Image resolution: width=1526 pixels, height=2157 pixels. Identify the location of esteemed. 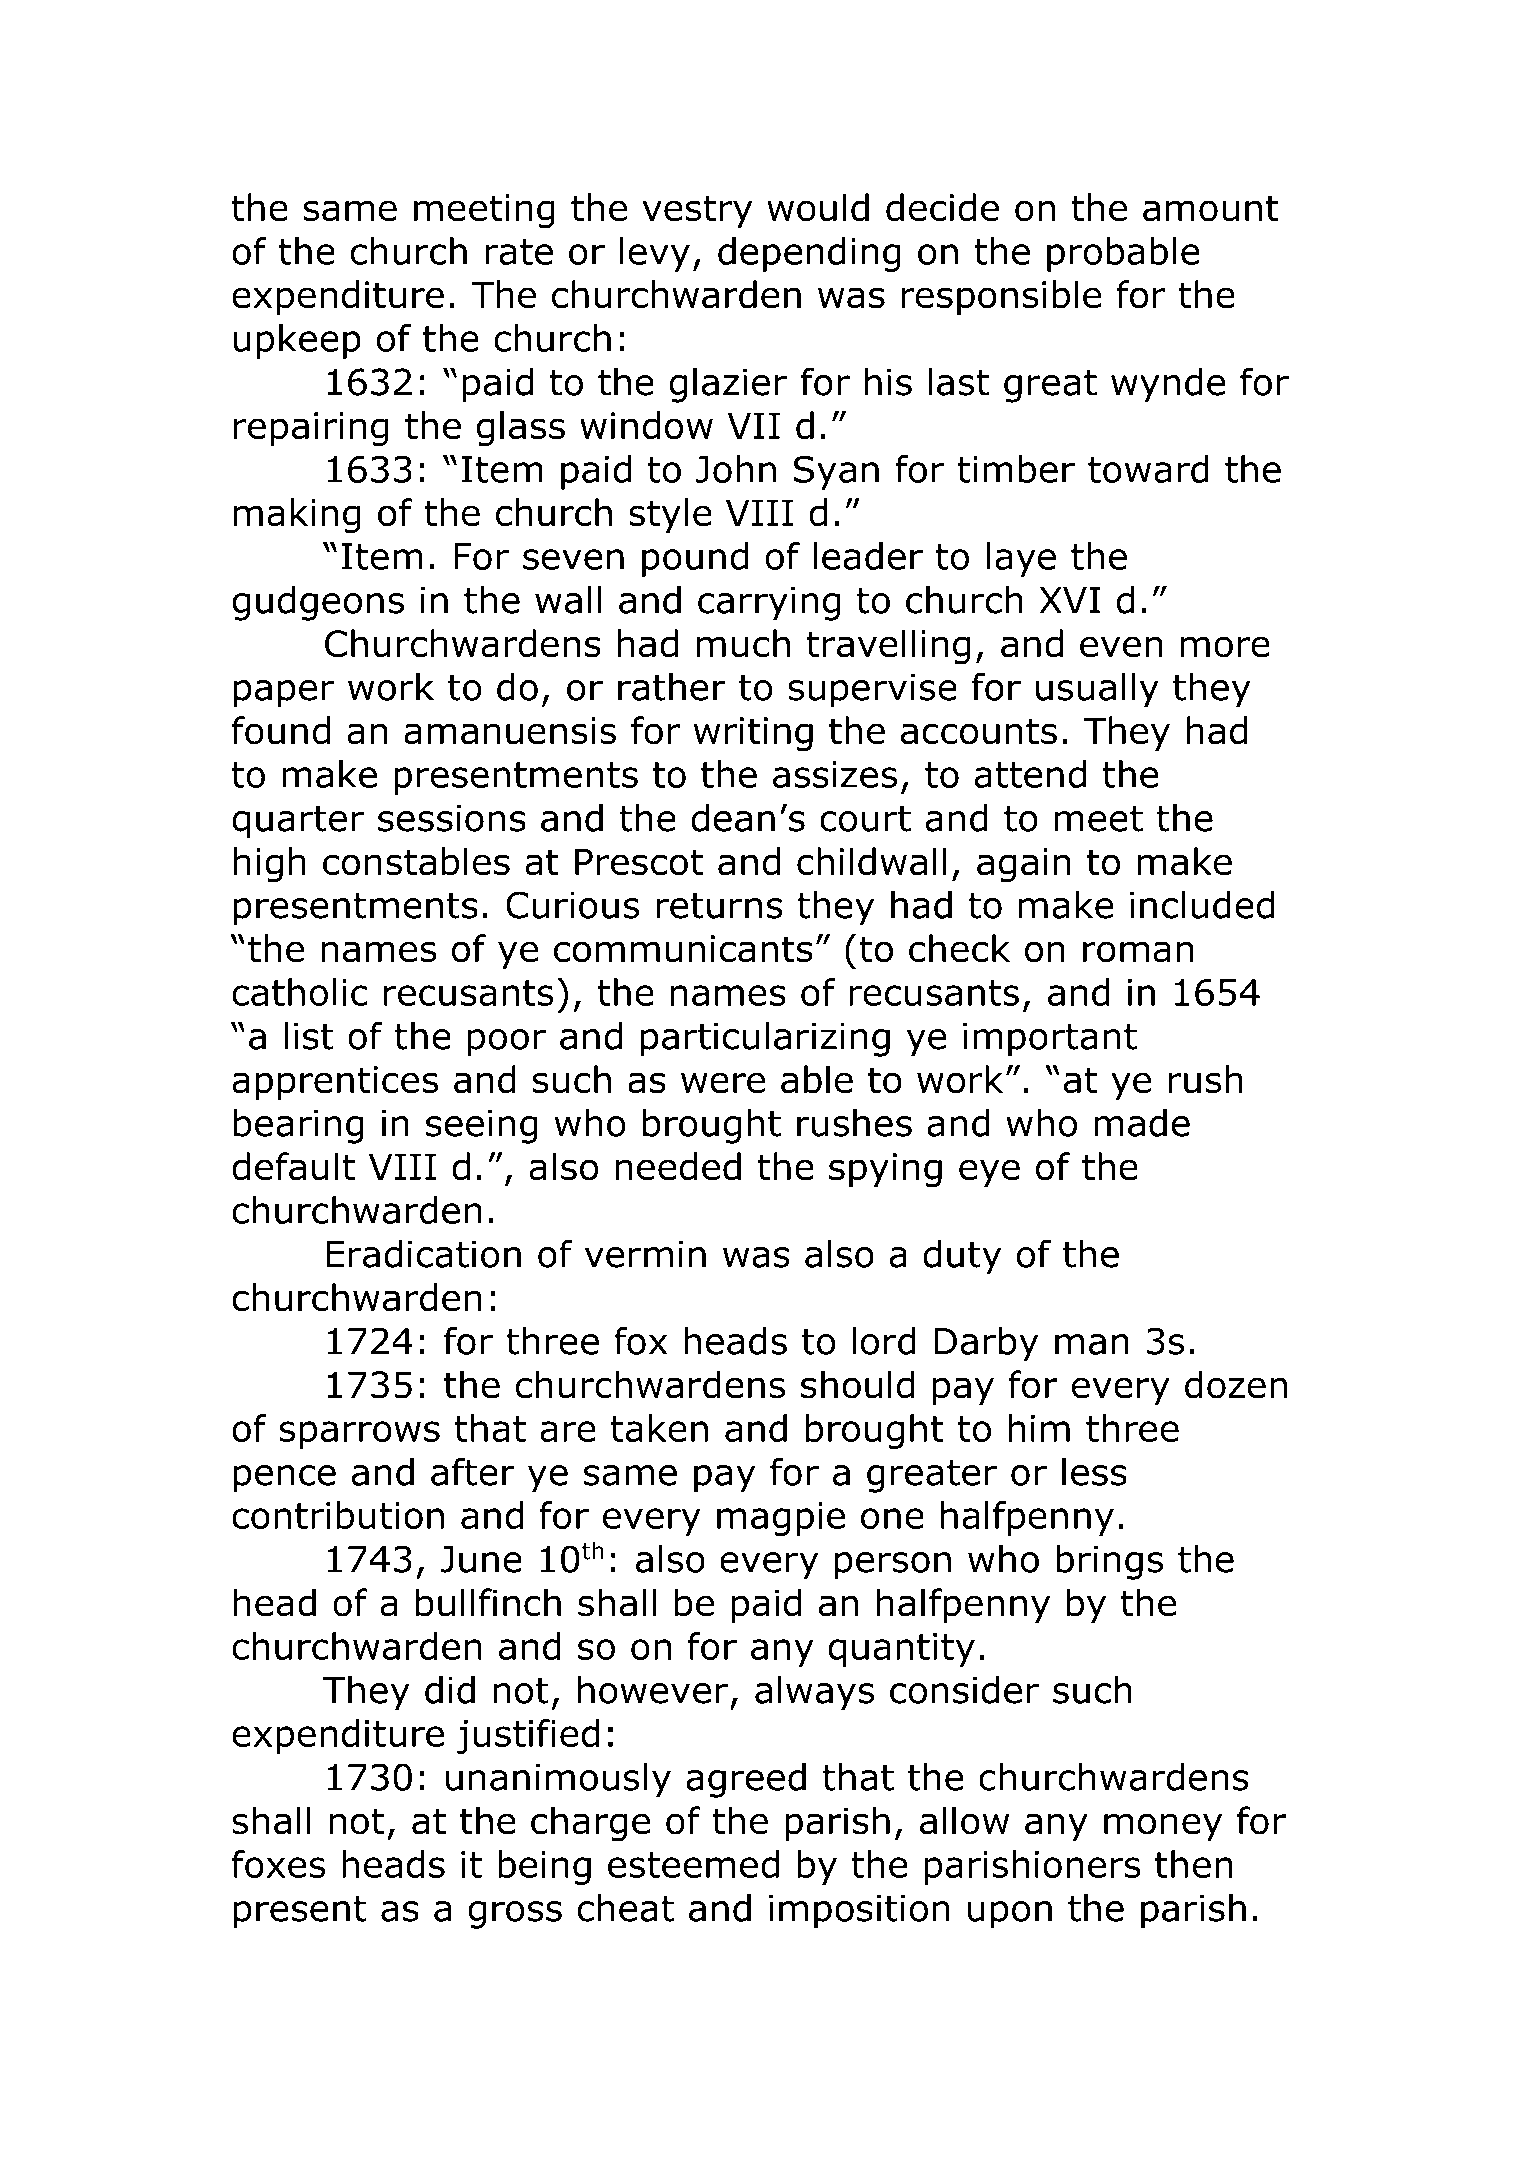
(693, 1864).
